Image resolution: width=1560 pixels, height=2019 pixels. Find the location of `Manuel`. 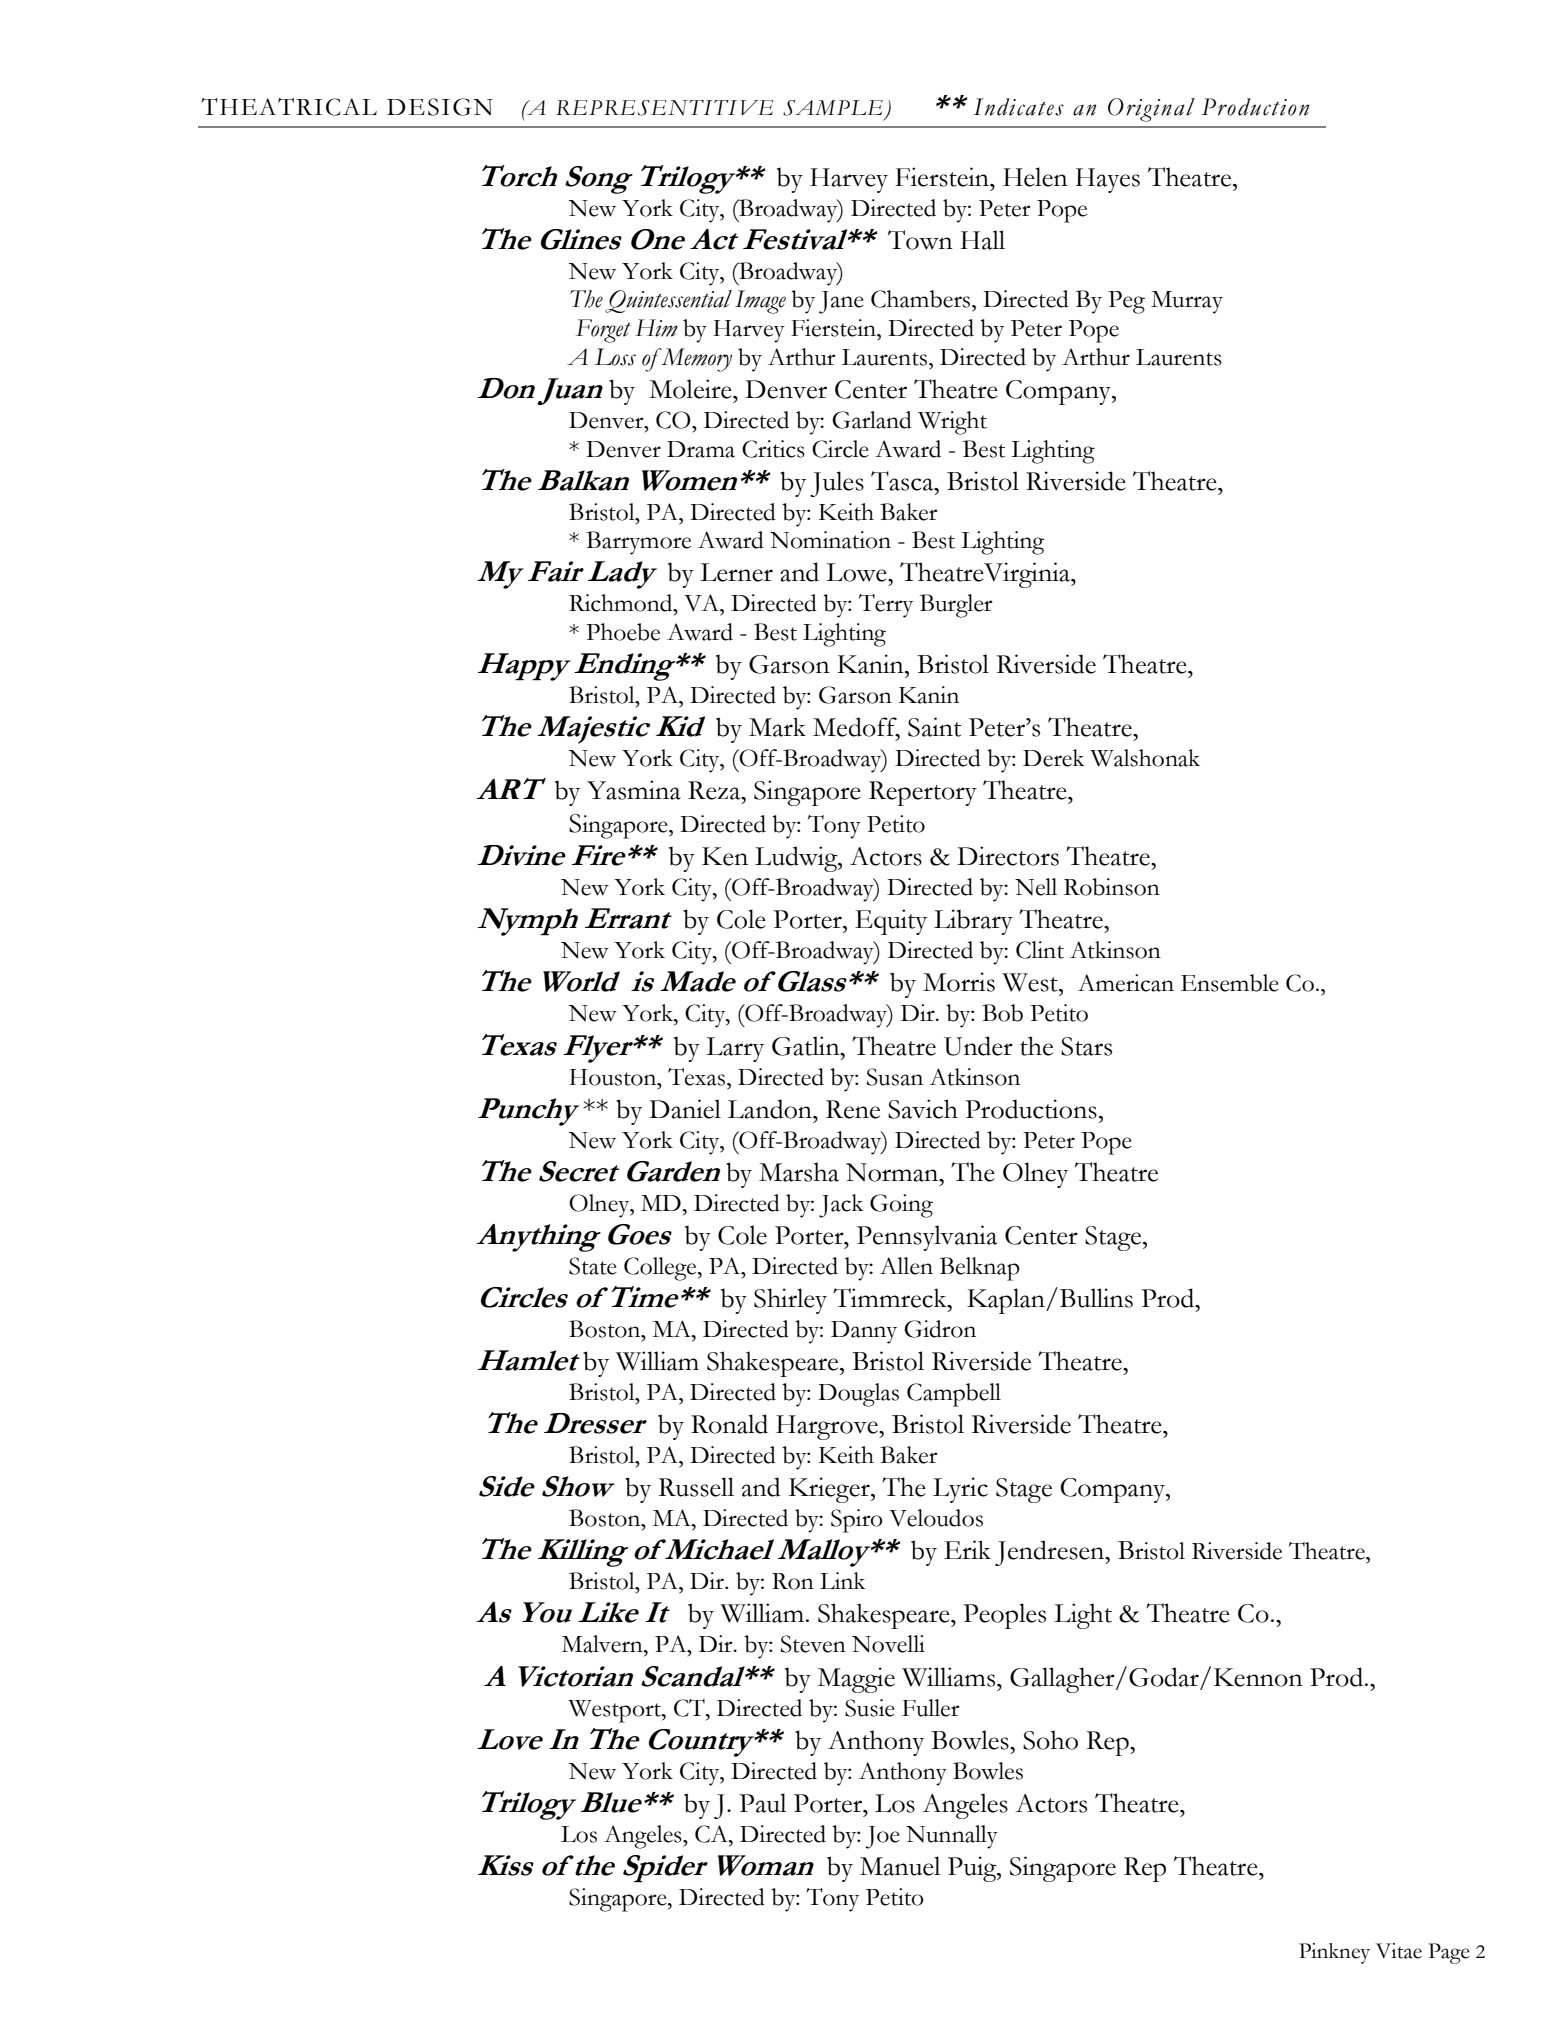

Manuel is located at coordinates (900, 1866).
